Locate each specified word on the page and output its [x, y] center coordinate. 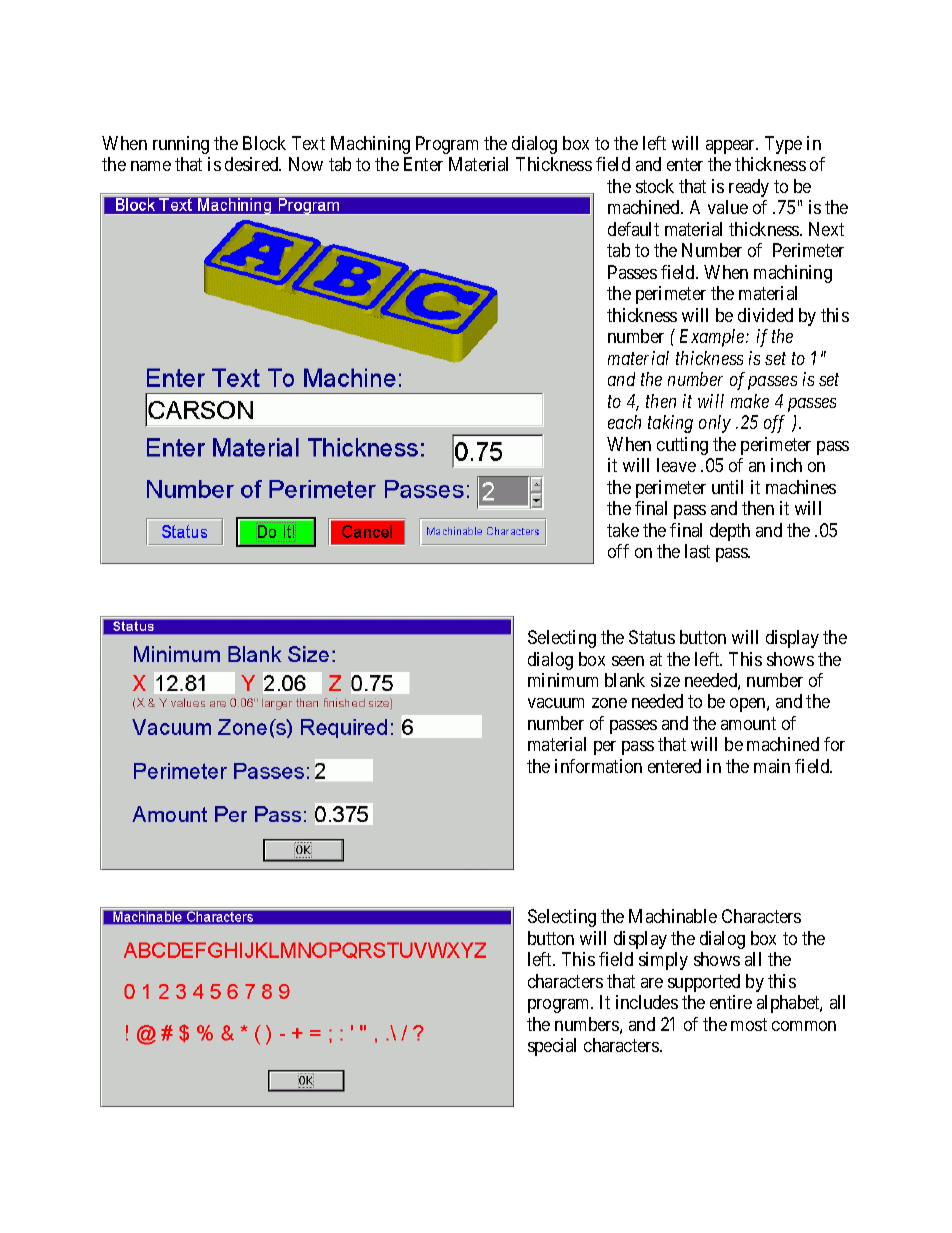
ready [749, 188]
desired [253, 164]
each [624, 422]
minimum [563, 680]
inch [786, 465]
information [598, 766]
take [623, 530]
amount [748, 723]
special [552, 1047]
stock [655, 186]
